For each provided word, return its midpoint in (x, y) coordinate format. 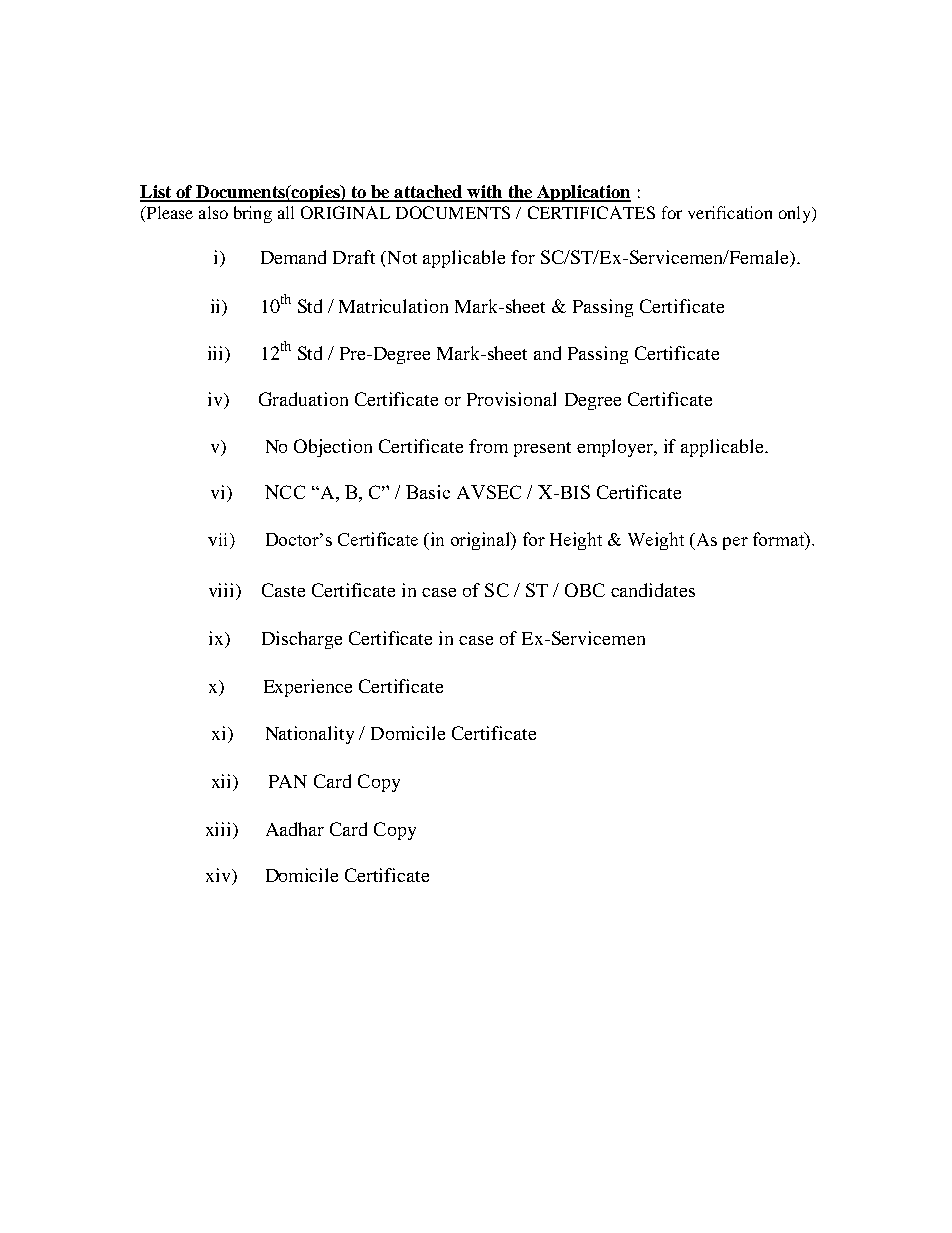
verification (730, 212)
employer (616, 448)
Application (583, 193)
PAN (288, 781)
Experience (308, 688)
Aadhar (295, 829)
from (488, 446)
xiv (219, 876)
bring (253, 214)
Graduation (303, 399)
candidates (653, 590)
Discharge (302, 640)
